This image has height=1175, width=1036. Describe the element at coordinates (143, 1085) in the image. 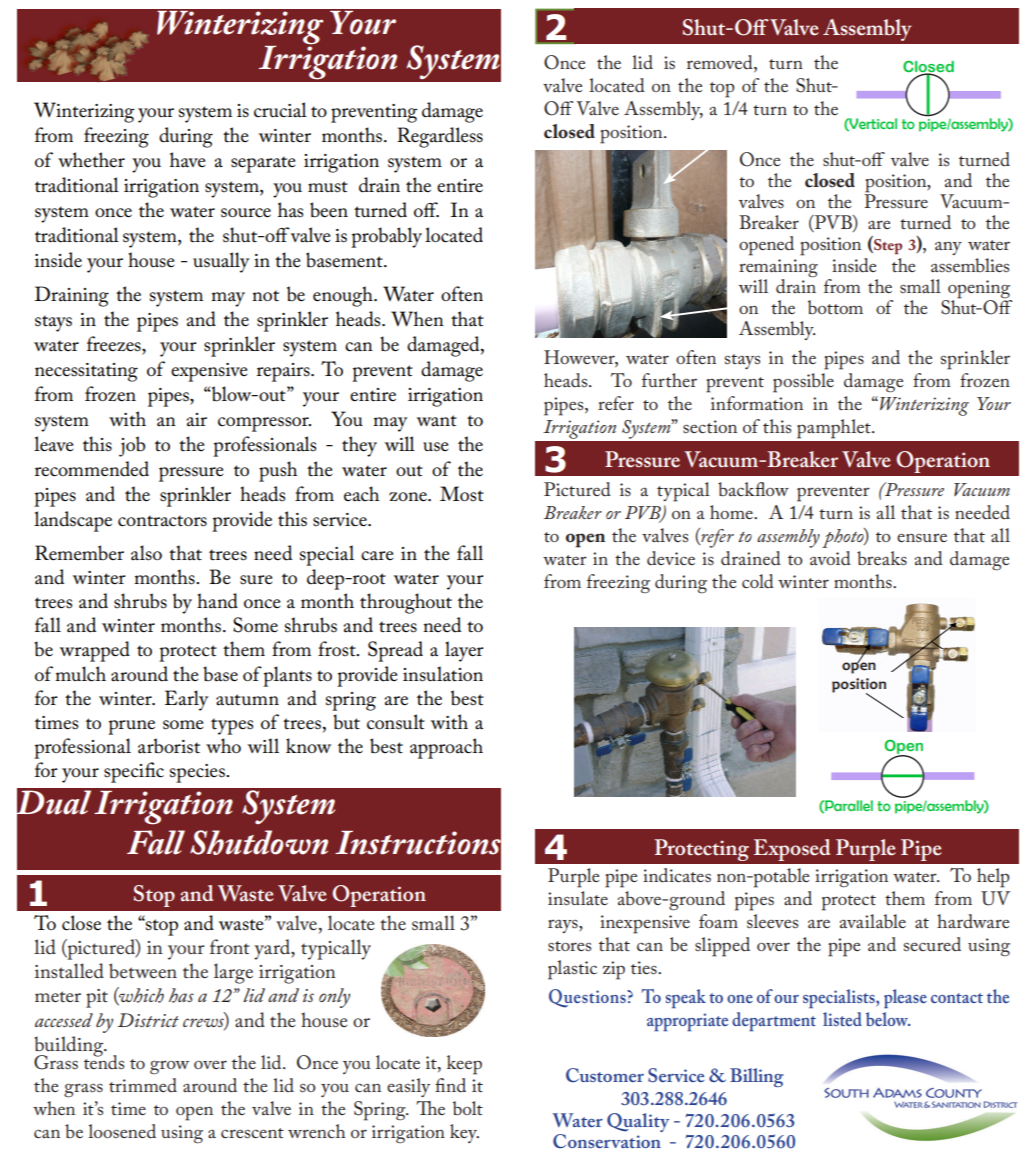

I see `trimmed` at that location.
